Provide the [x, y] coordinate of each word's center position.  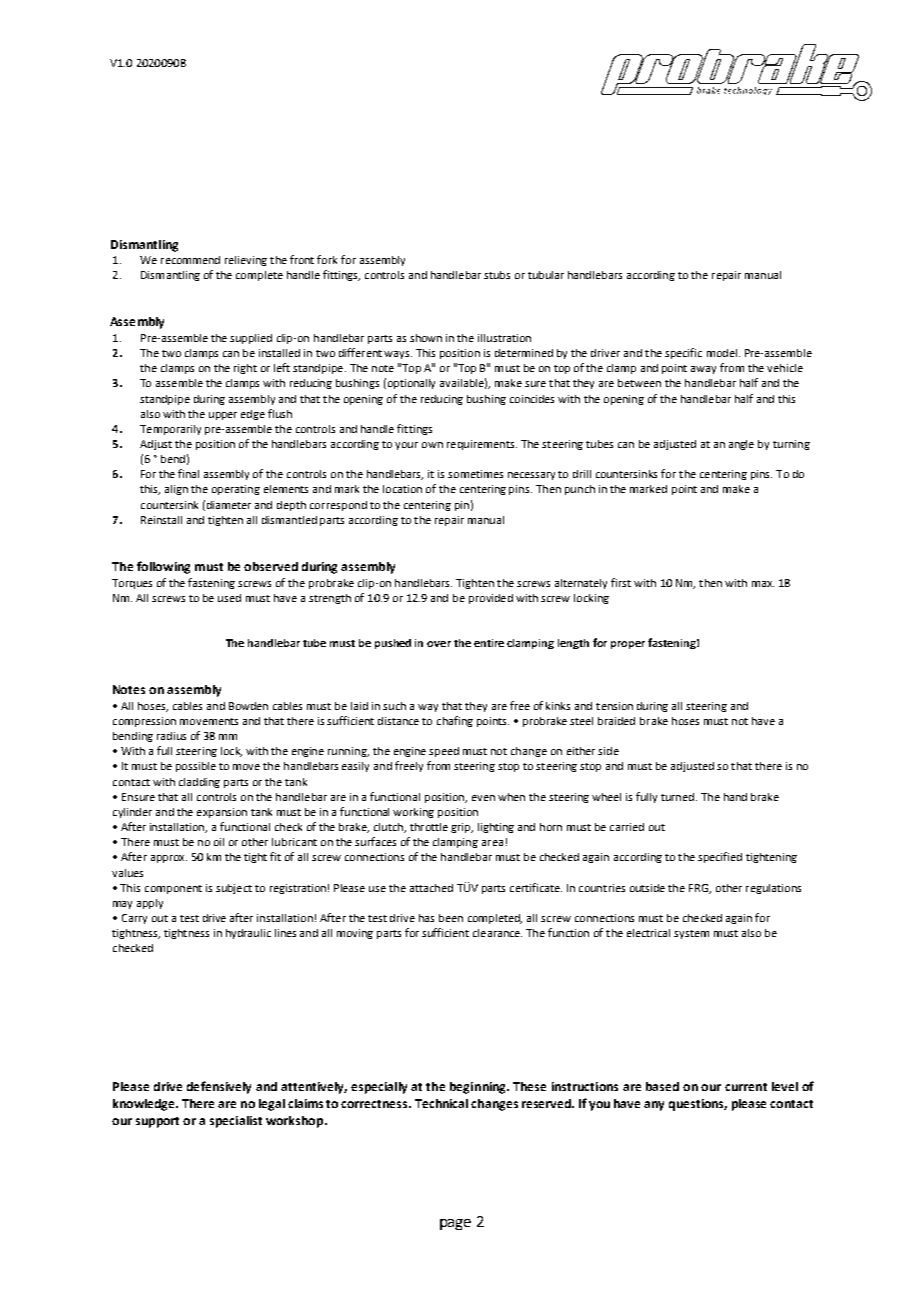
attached [431, 888]
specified [720, 857]
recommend [190, 260]
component [173, 889]
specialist [236, 1122]
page [455, 1224]
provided [491, 599]
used [229, 598]
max [763, 584]
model [722, 353]
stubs [497, 275]
